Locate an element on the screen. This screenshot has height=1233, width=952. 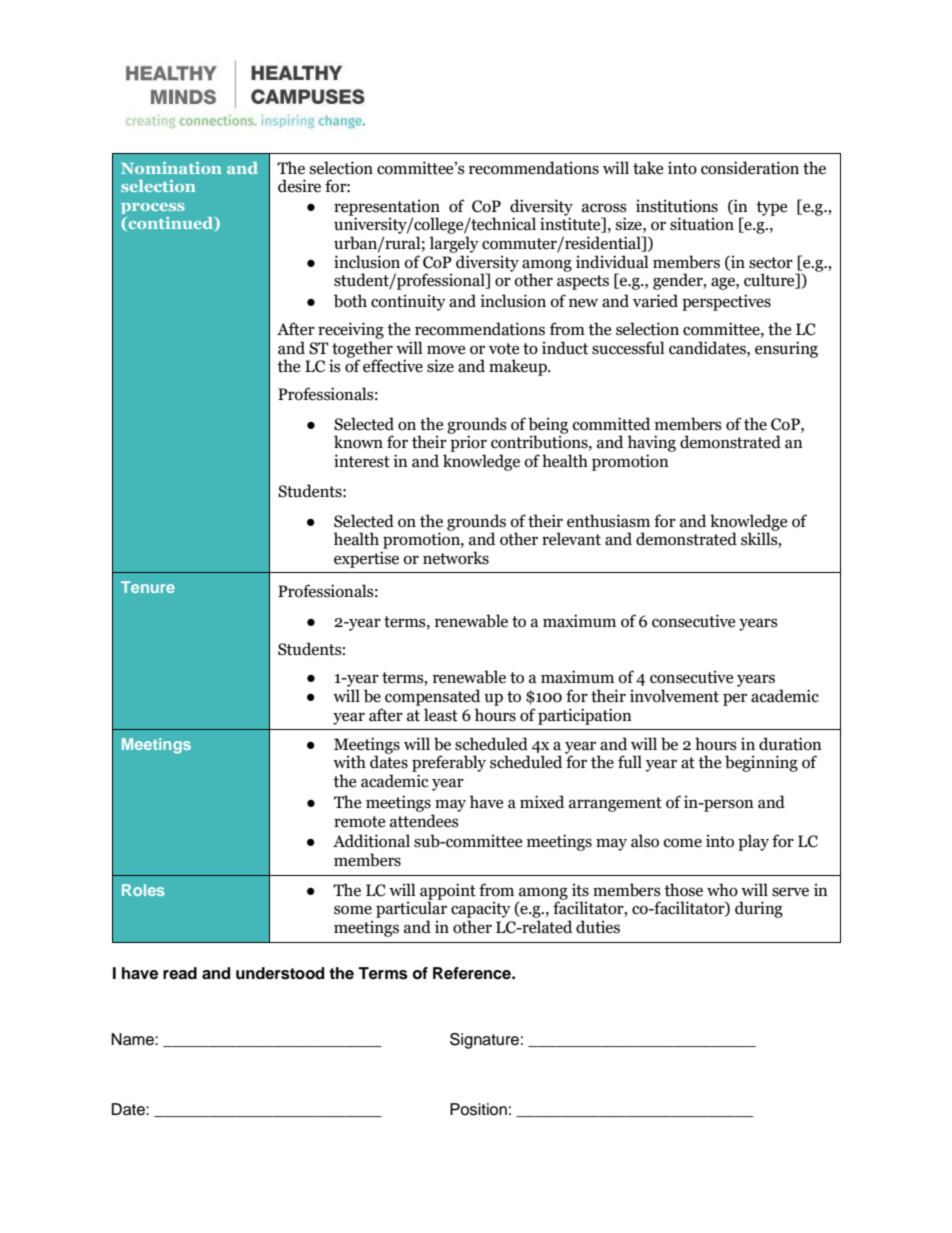
appoint is located at coordinates (448, 892).
